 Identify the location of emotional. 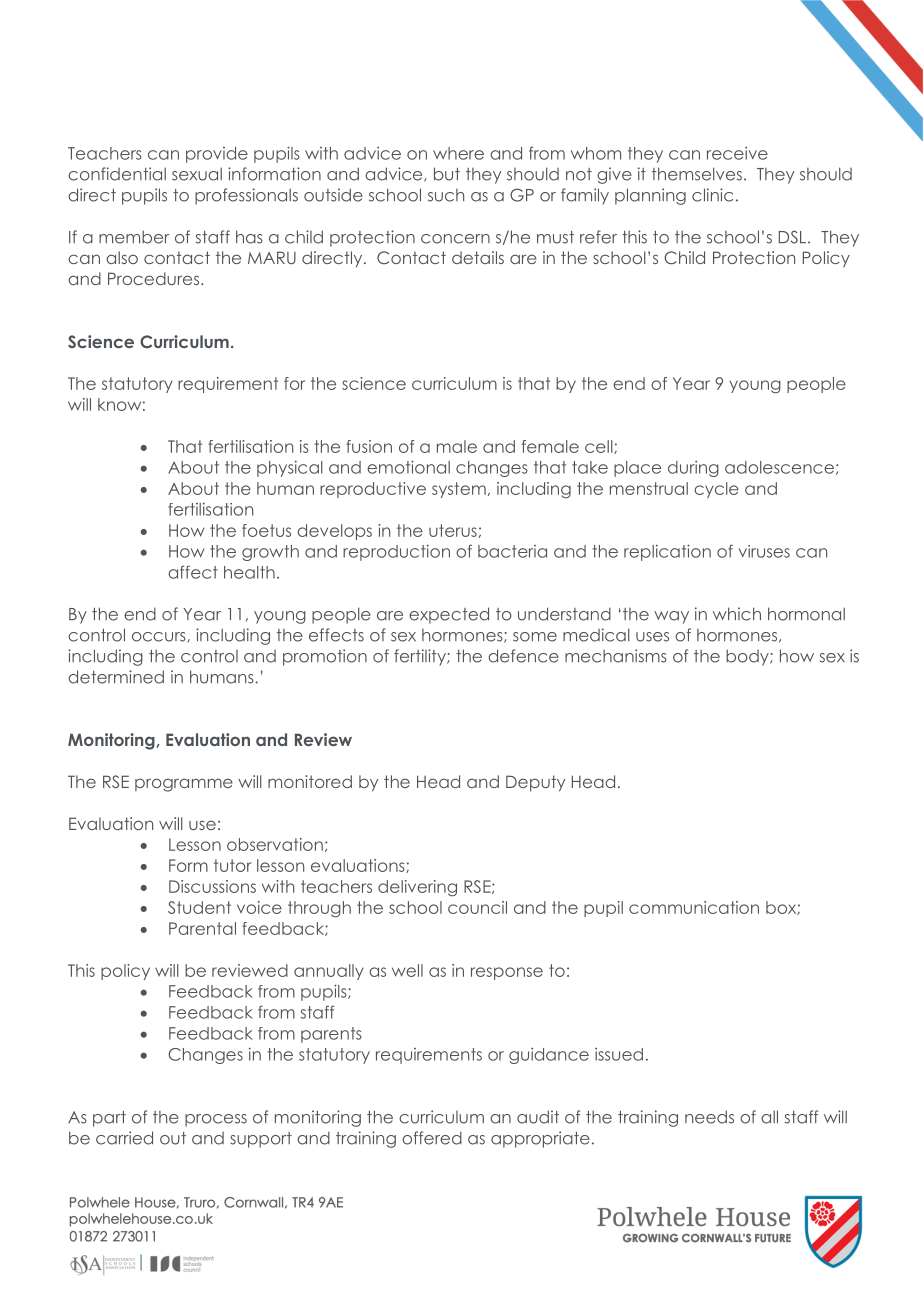
(408, 467).
